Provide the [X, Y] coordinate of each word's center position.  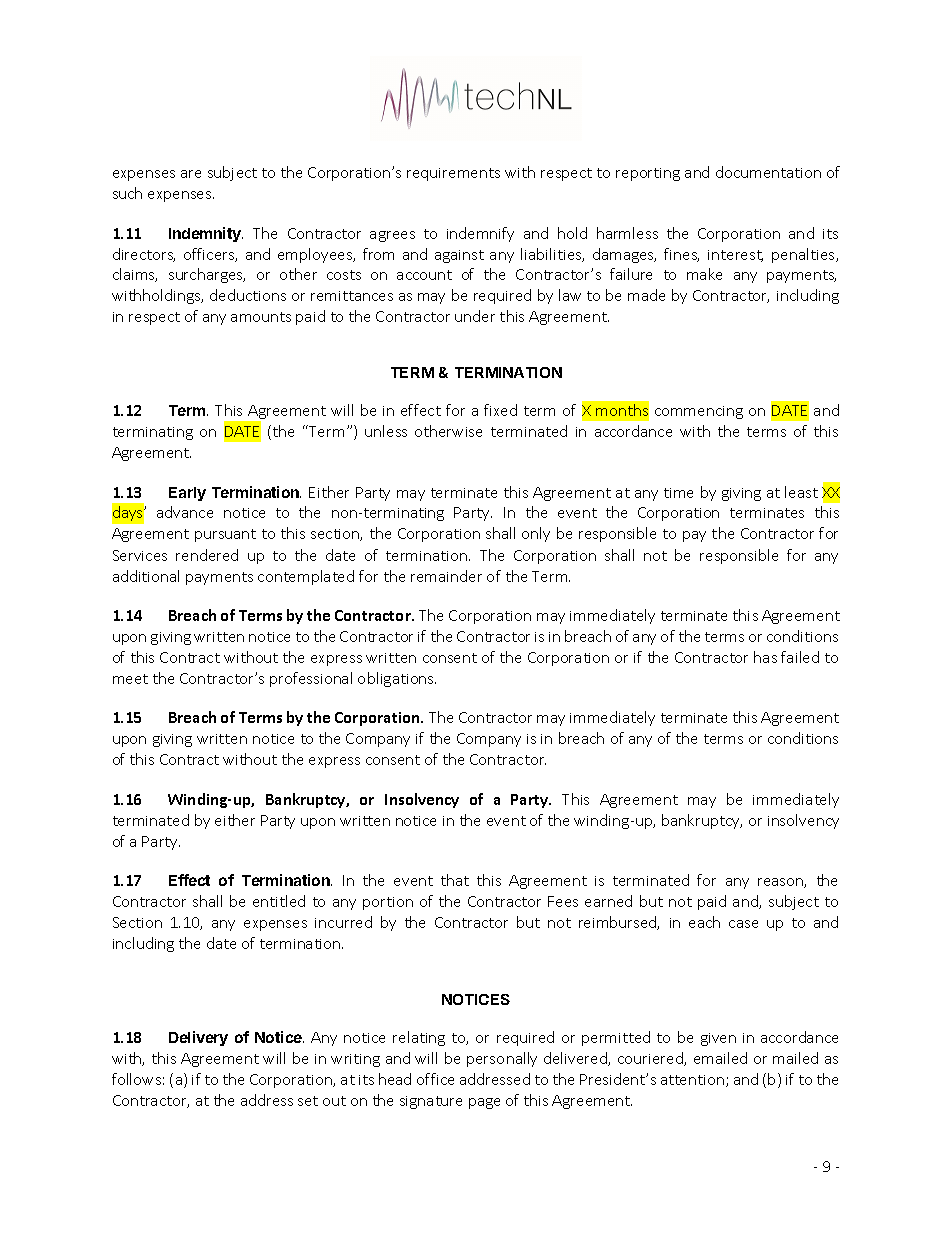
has [765, 657]
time [678, 493]
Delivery [198, 1038]
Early [187, 494]
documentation [768, 172]
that [455, 880]
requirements [453, 174]
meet [130, 679]
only [536, 534]
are [191, 174]
